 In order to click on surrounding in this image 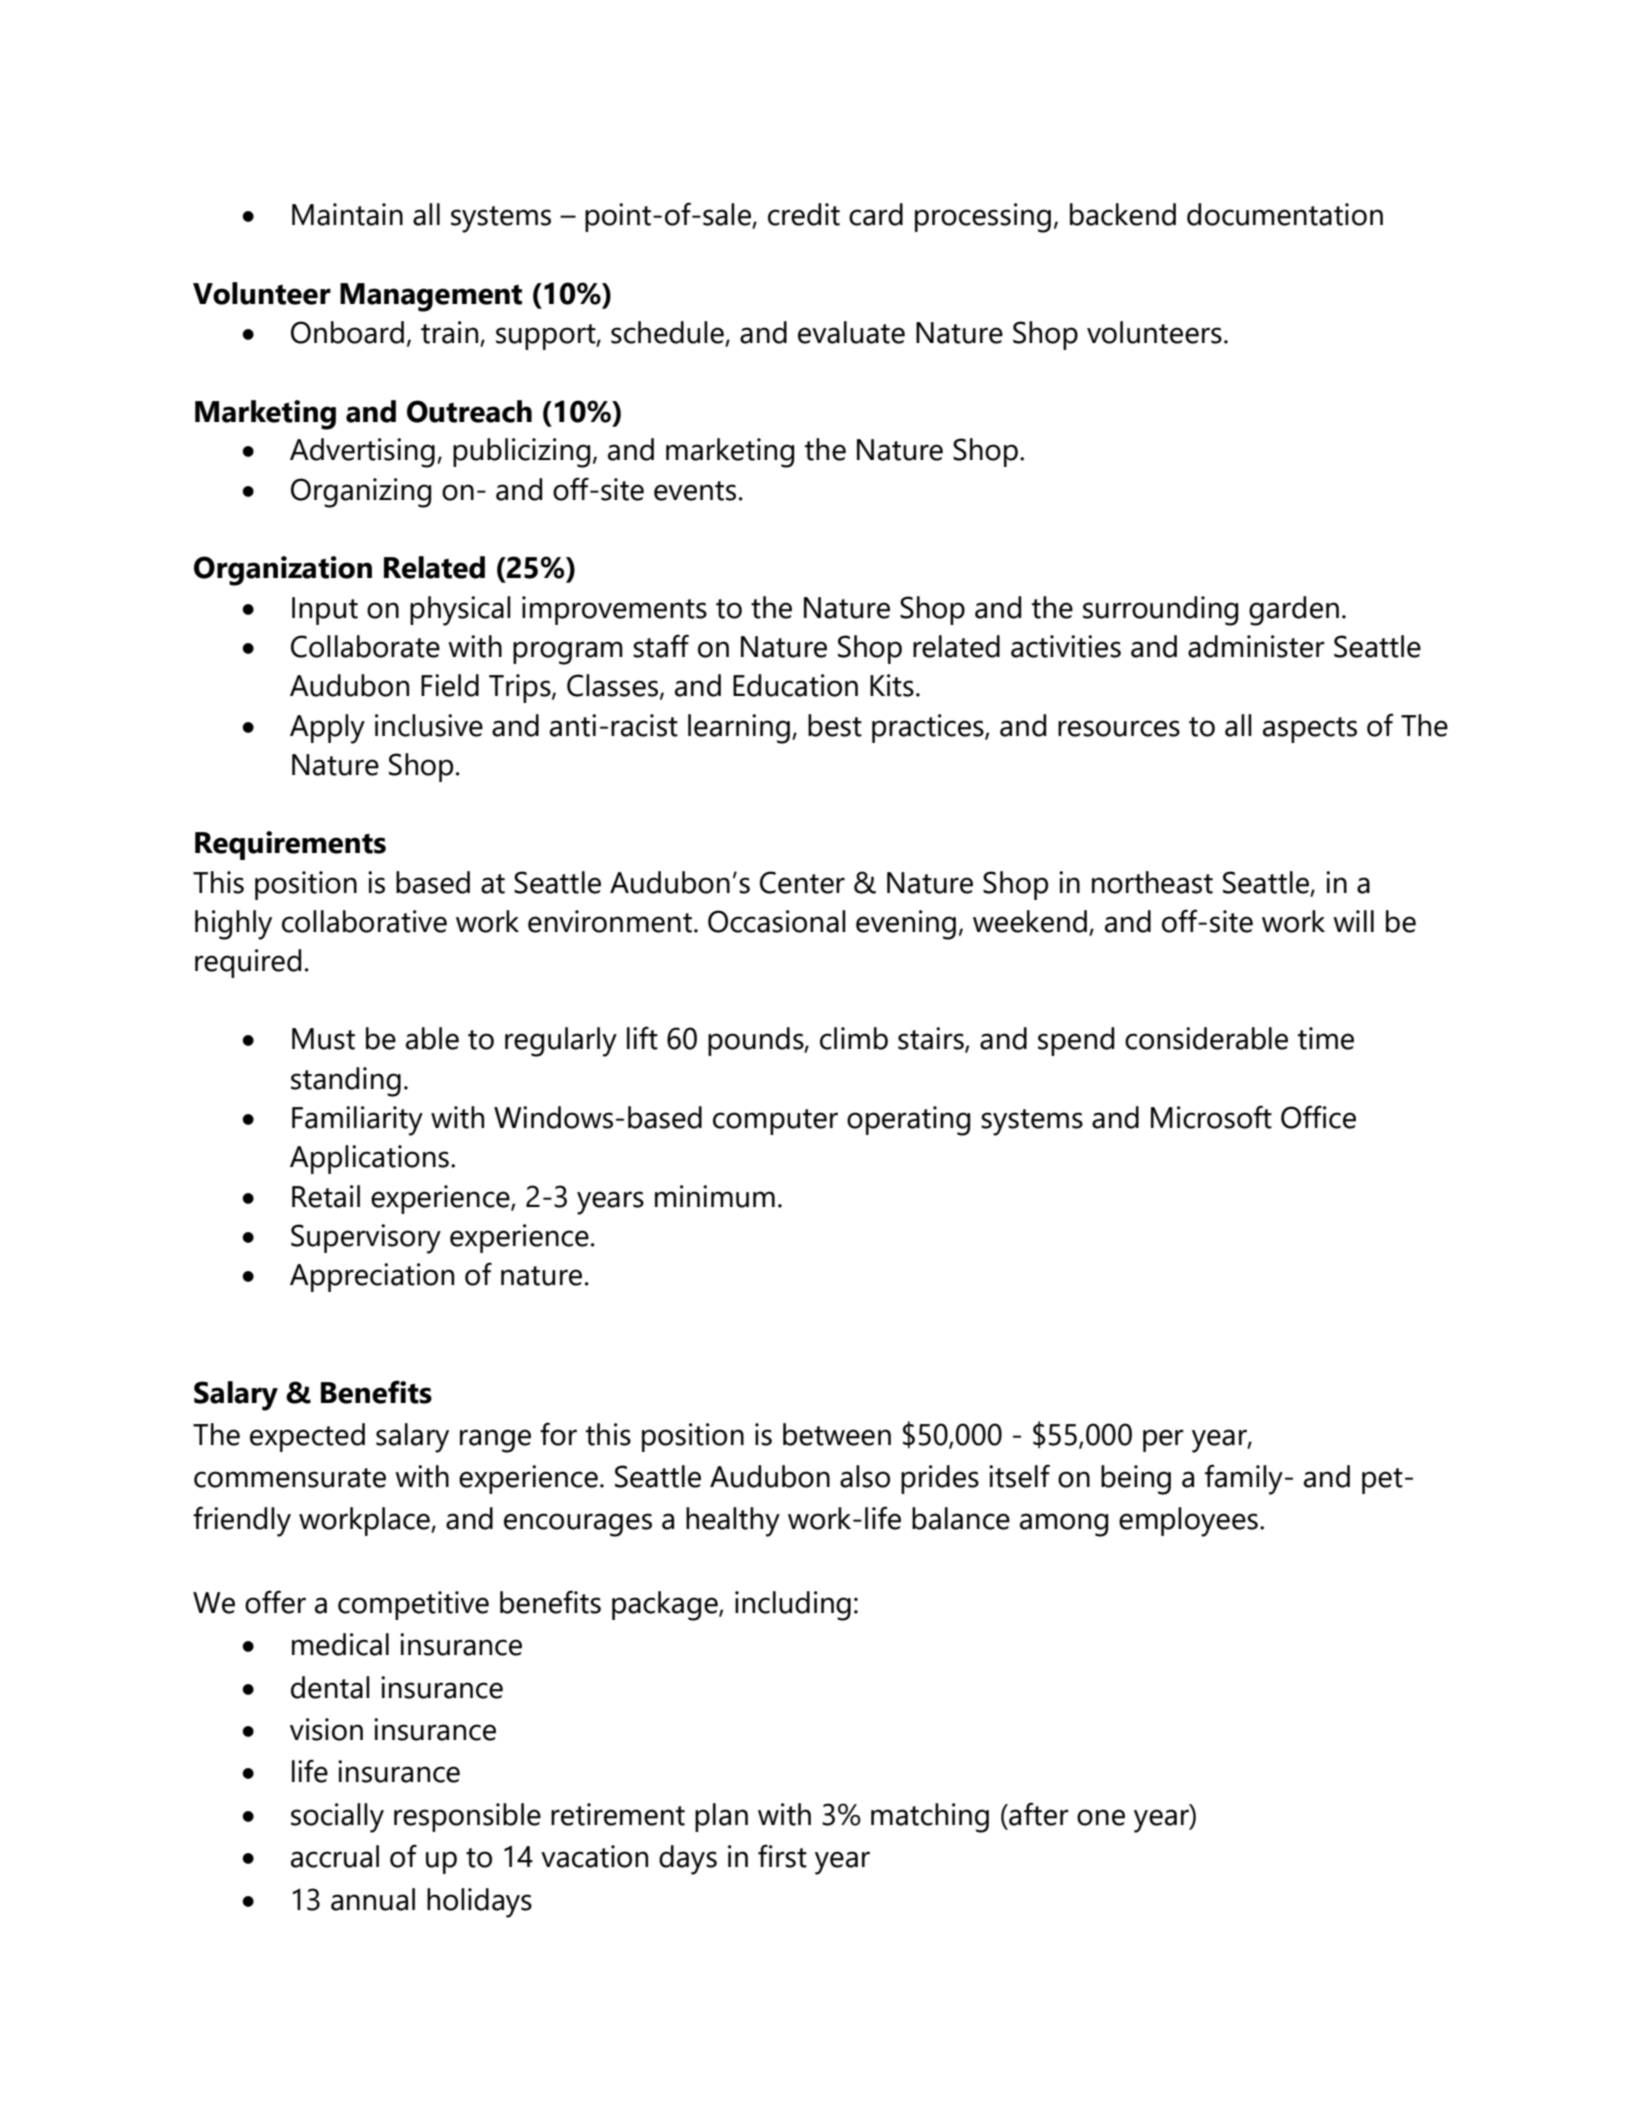, I will do `click(1160, 611)`.
